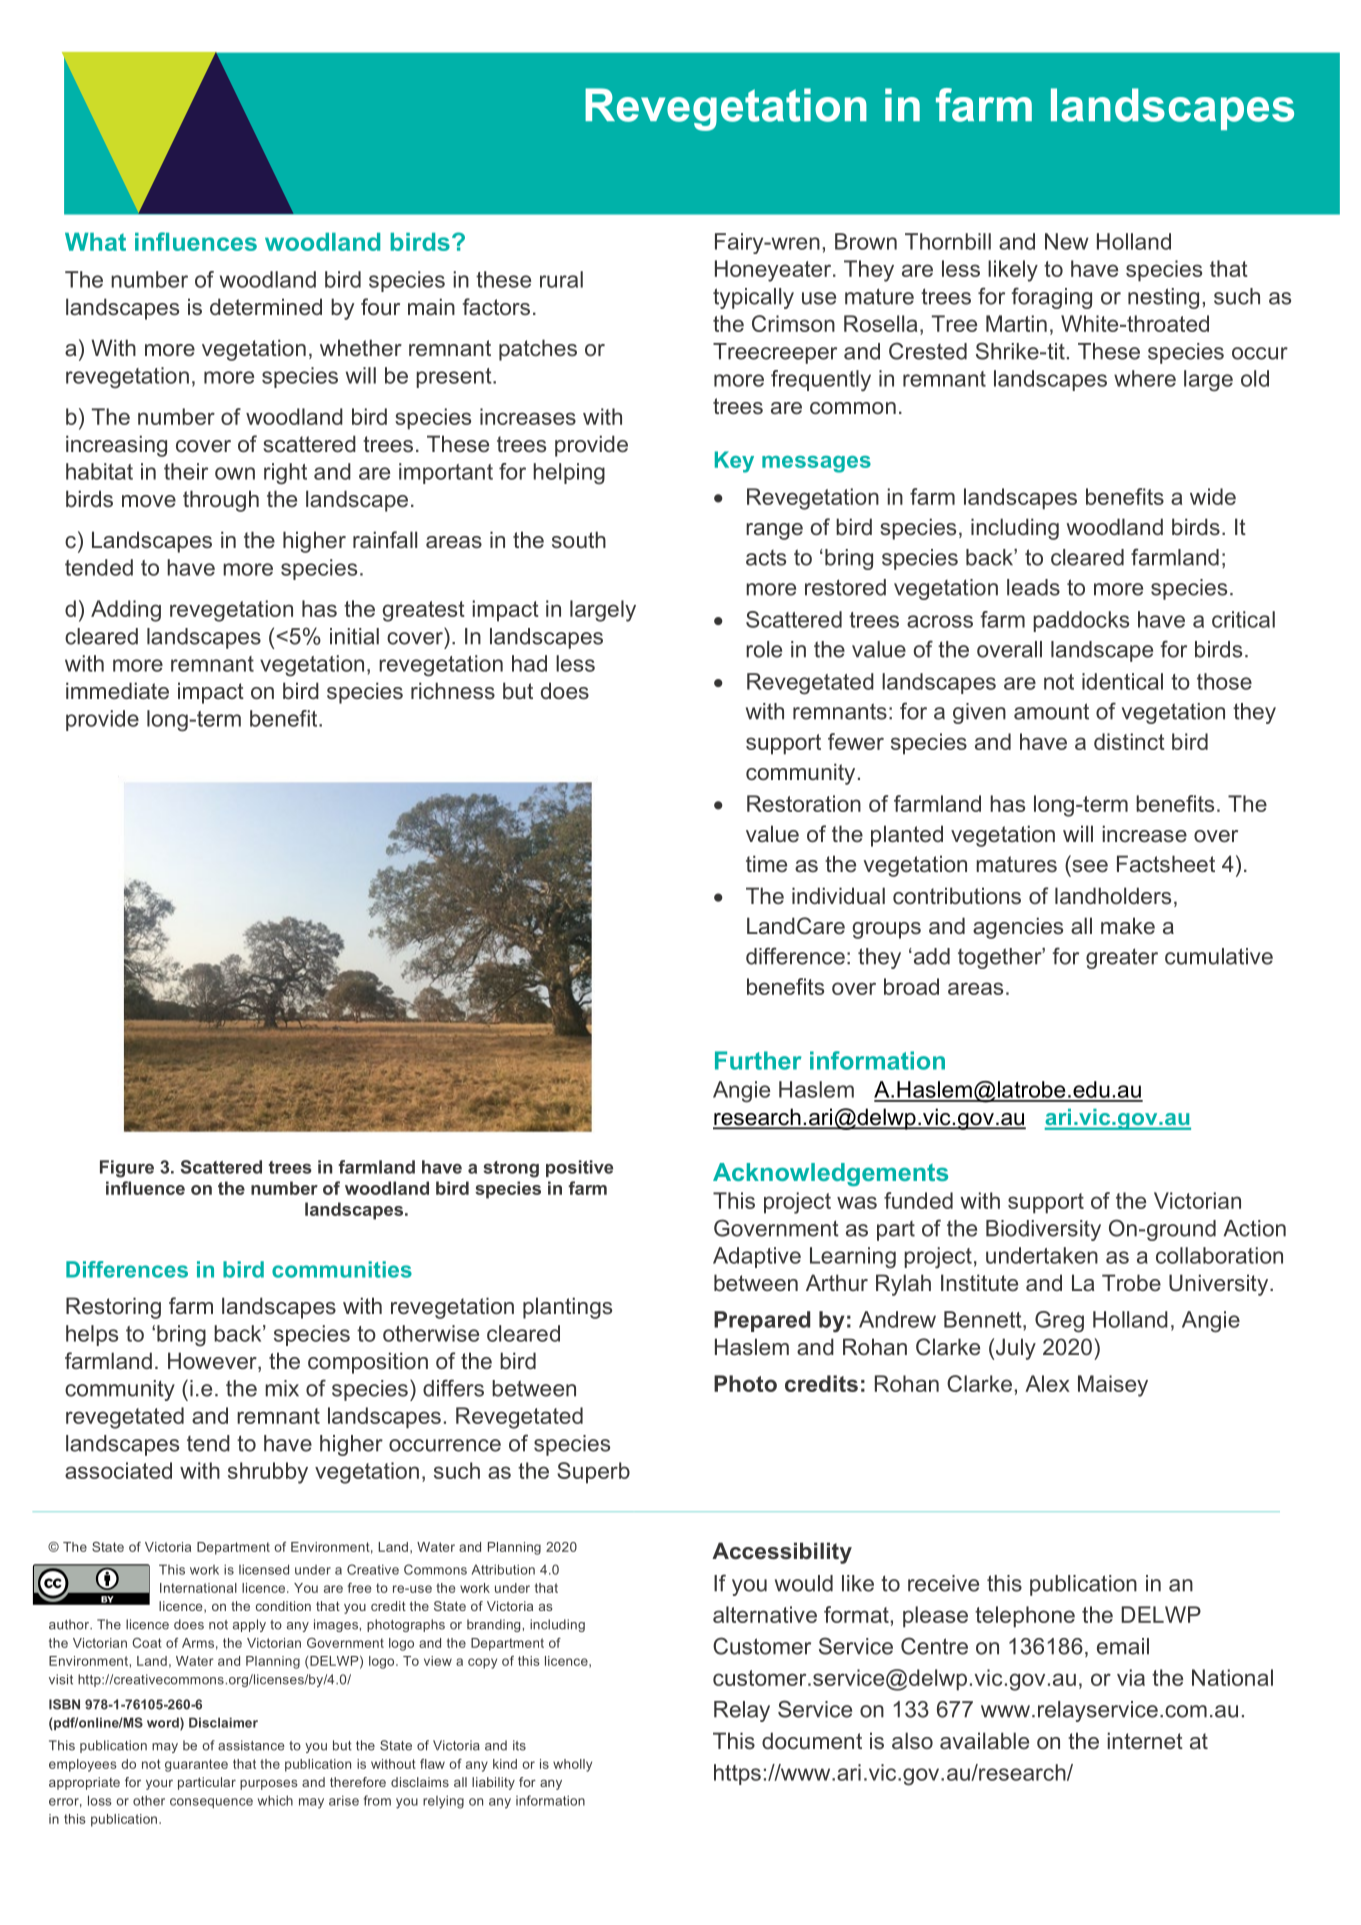 The image size is (1361, 1925). I want to click on role, so click(764, 649).
